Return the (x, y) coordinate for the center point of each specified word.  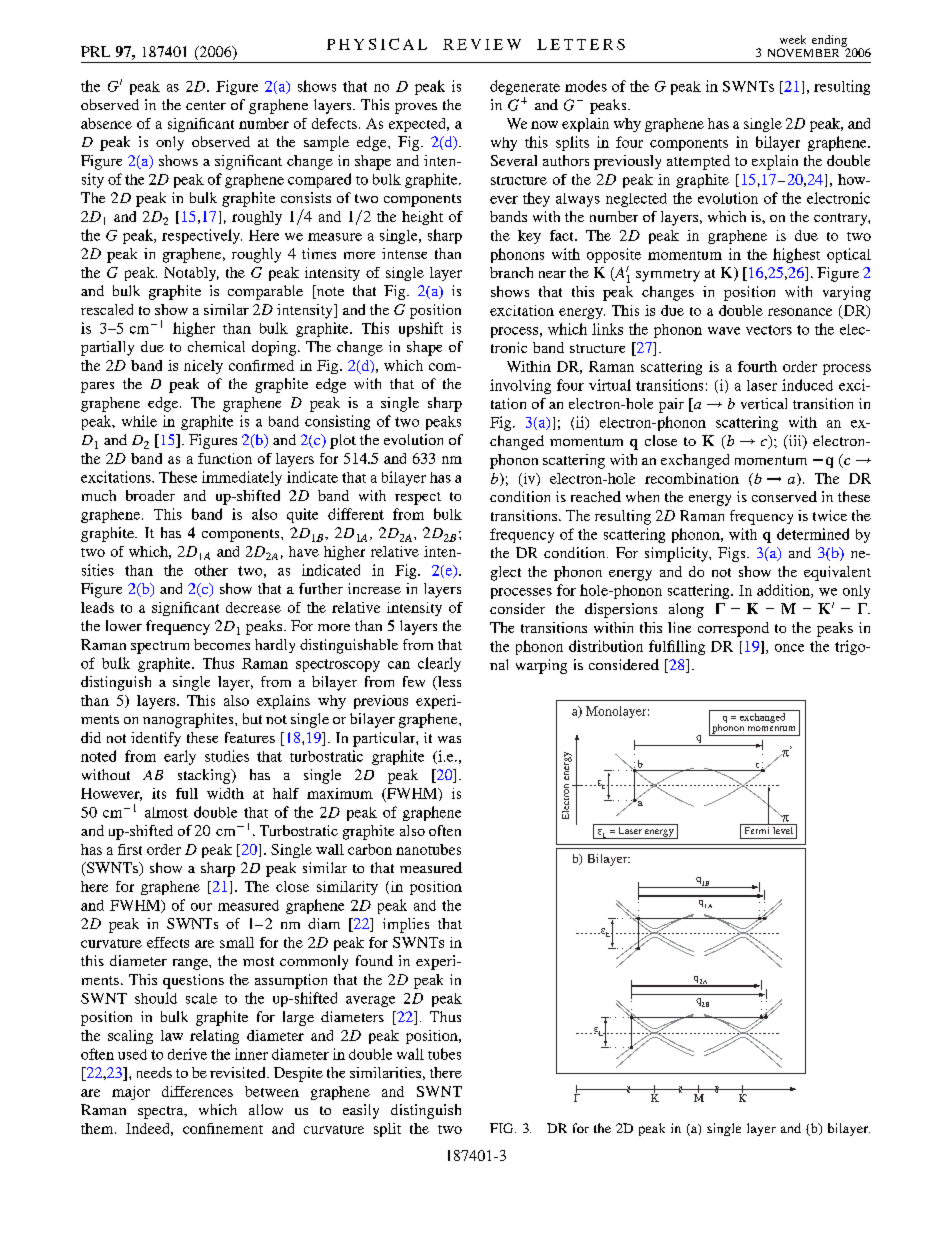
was (449, 739)
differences (197, 1091)
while (139, 421)
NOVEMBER (803, 52)
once (789, 648)
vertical (764, 403)
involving (520, 386)
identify (156, 739)
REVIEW (482, 44)
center (206, 105)
